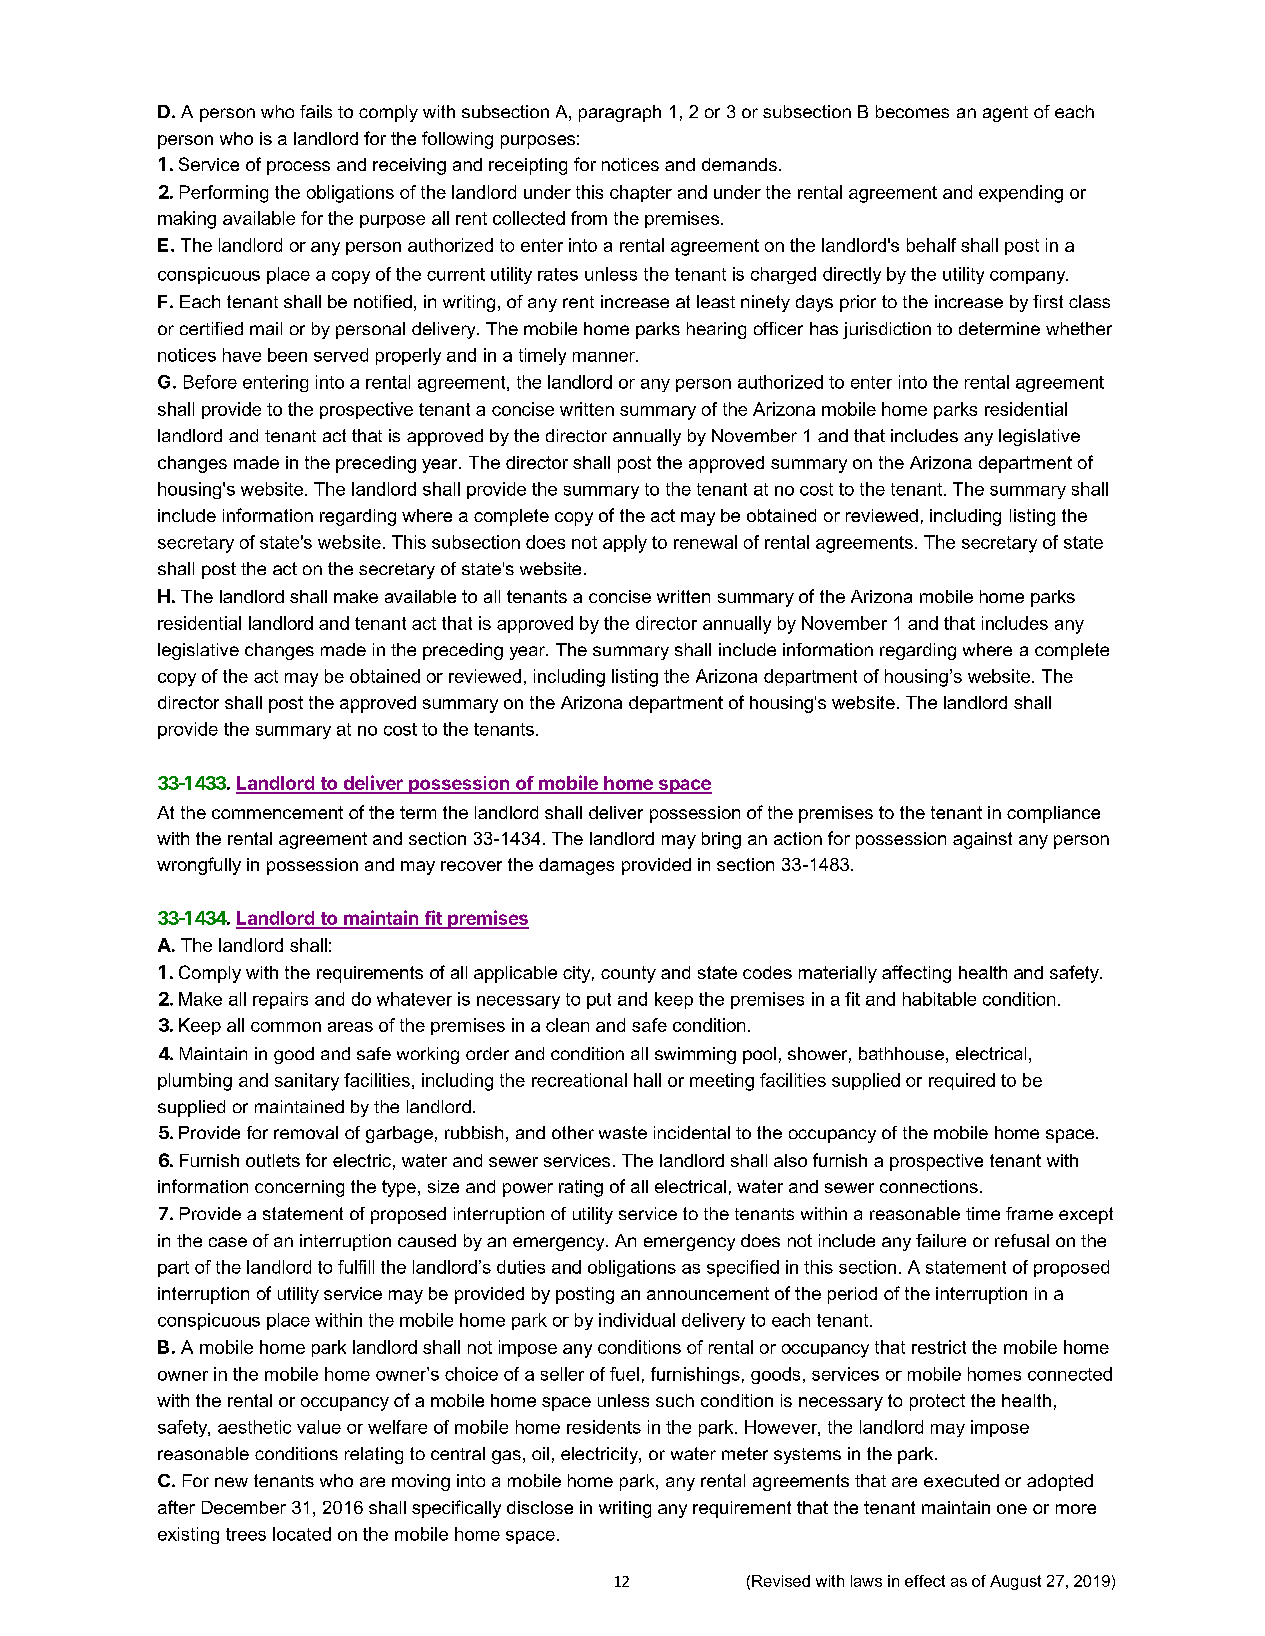 Image resolution: width=1265 pixels, height=1636 pixels. Describe the element at coordinates (228, 1242) in the page. I see `case` at that location.
